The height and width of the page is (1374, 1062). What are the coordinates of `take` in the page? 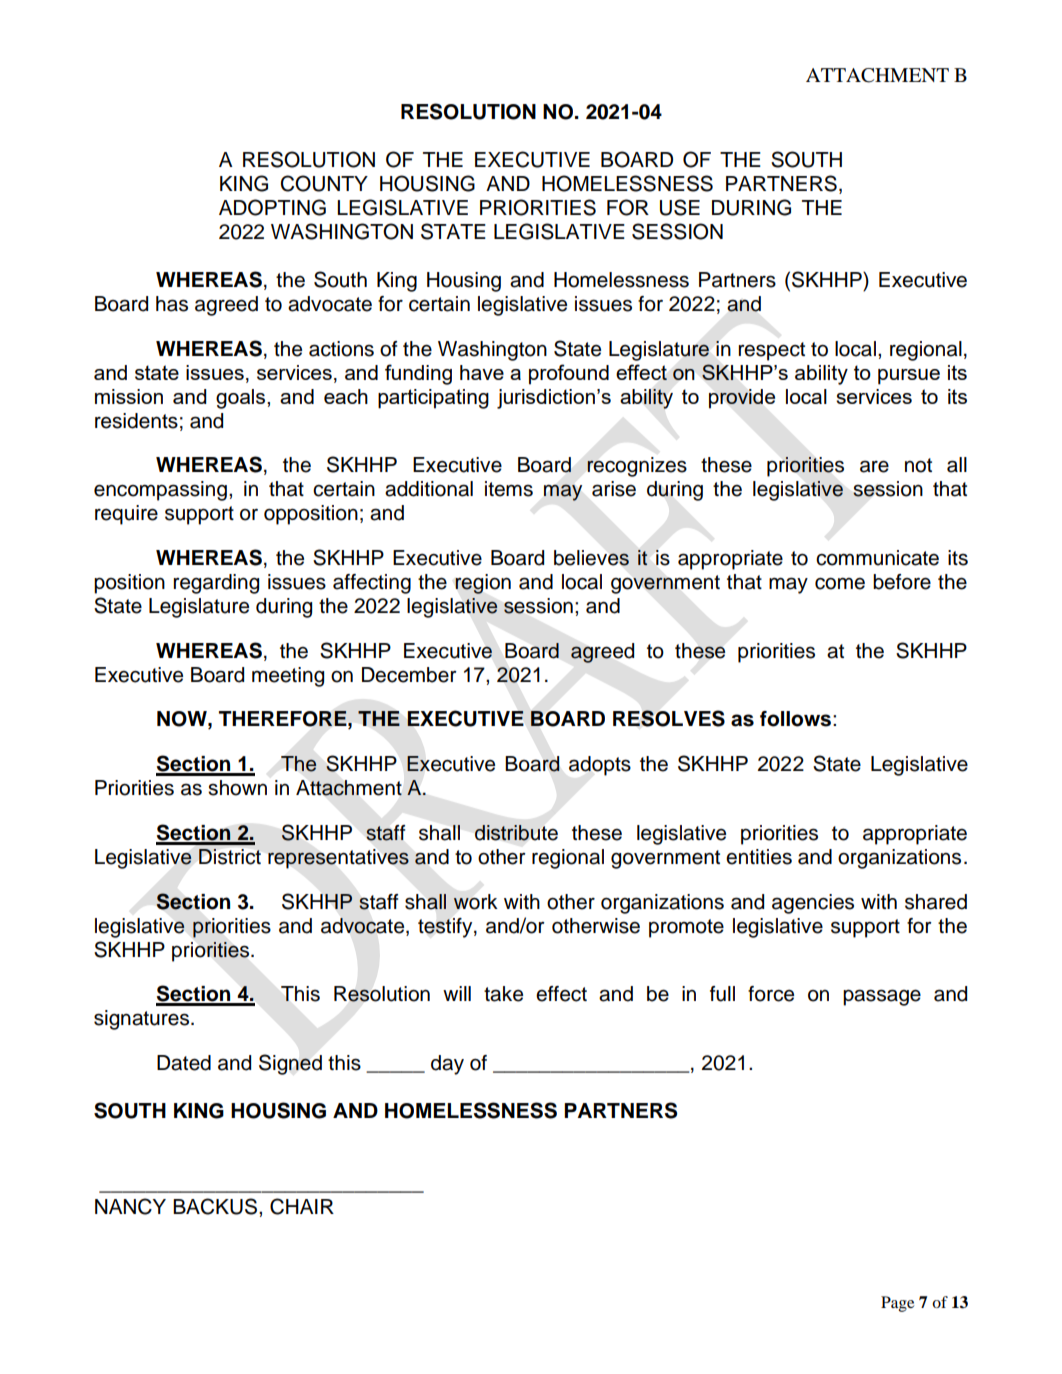 It's located at (503, 994).
